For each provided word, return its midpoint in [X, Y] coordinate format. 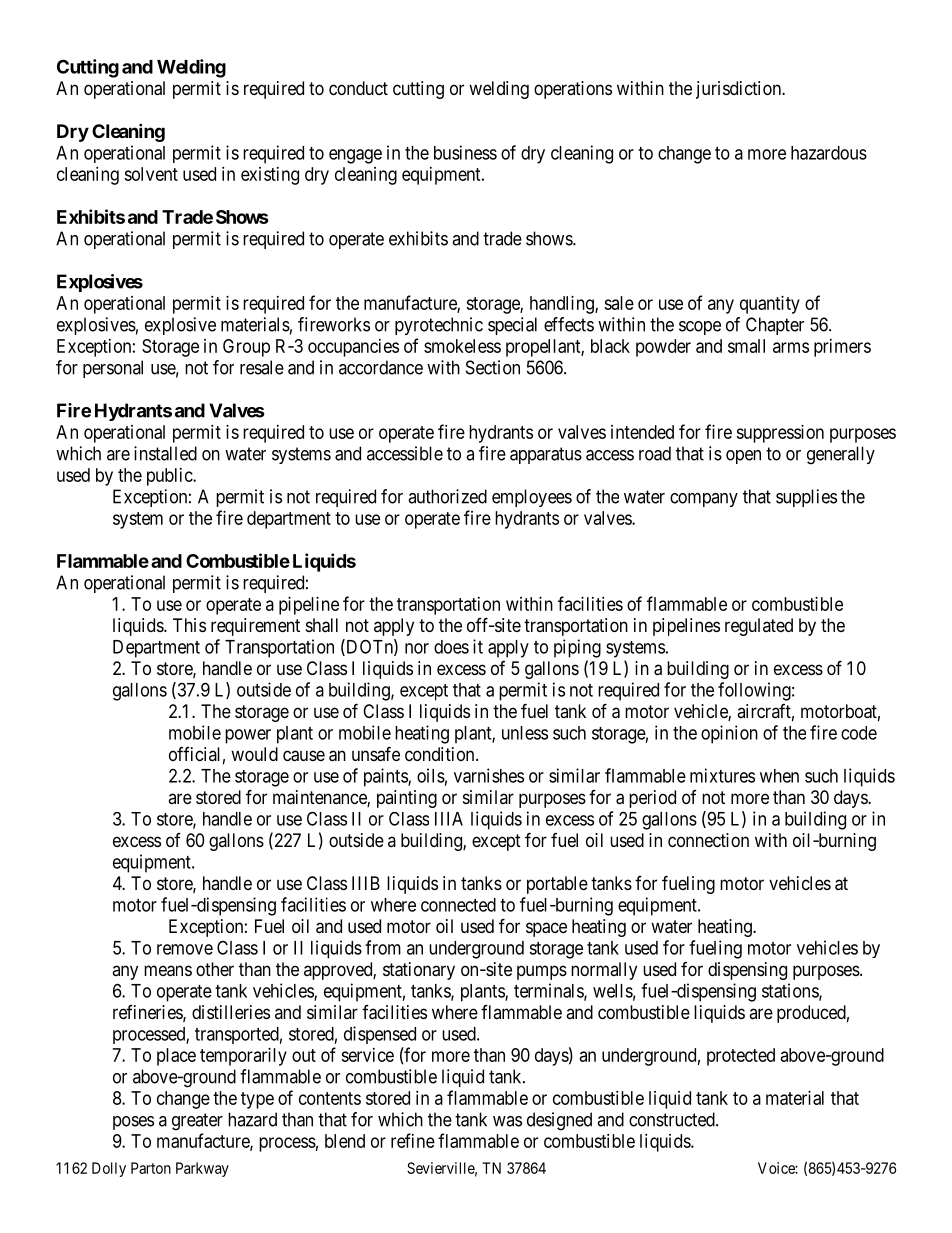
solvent [151, 174]
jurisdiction [739, 90]
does [451, 647]
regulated [759, 627]
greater [197, 1122]
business [465, 152]
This [189, 625]
